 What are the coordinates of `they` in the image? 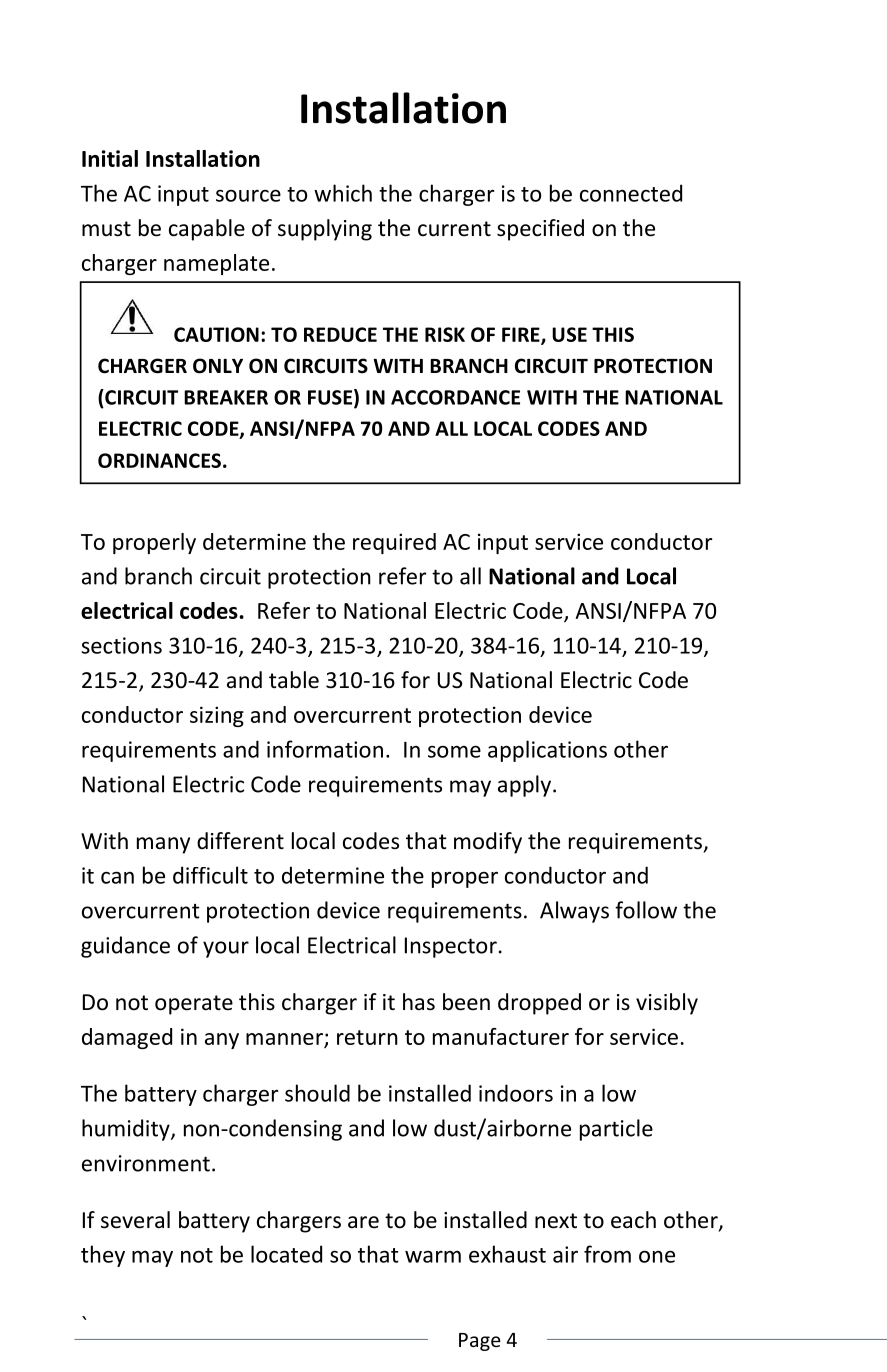 It's located at (103, 1256).
